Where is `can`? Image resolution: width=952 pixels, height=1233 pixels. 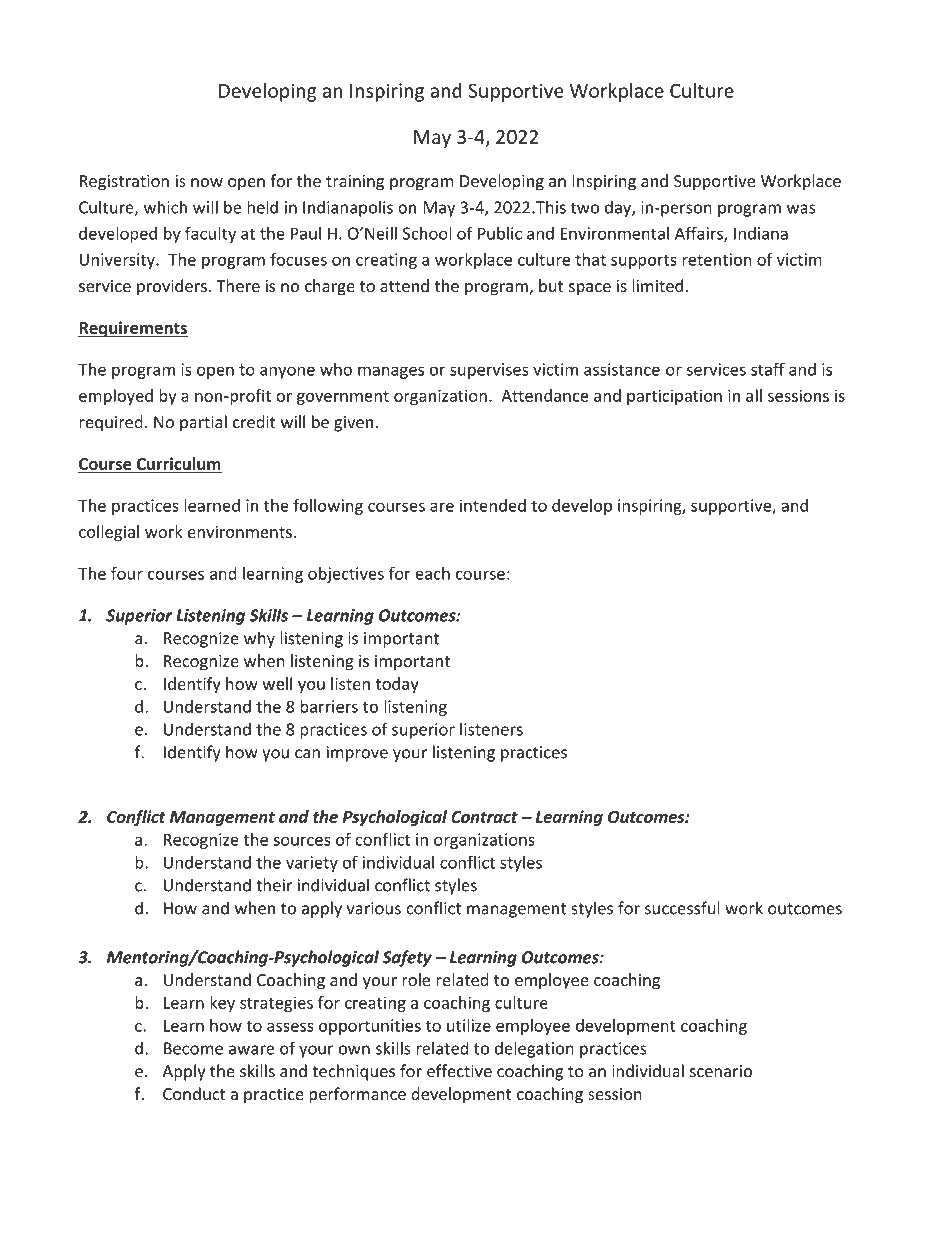 can is located at coordinates (307, 754).
